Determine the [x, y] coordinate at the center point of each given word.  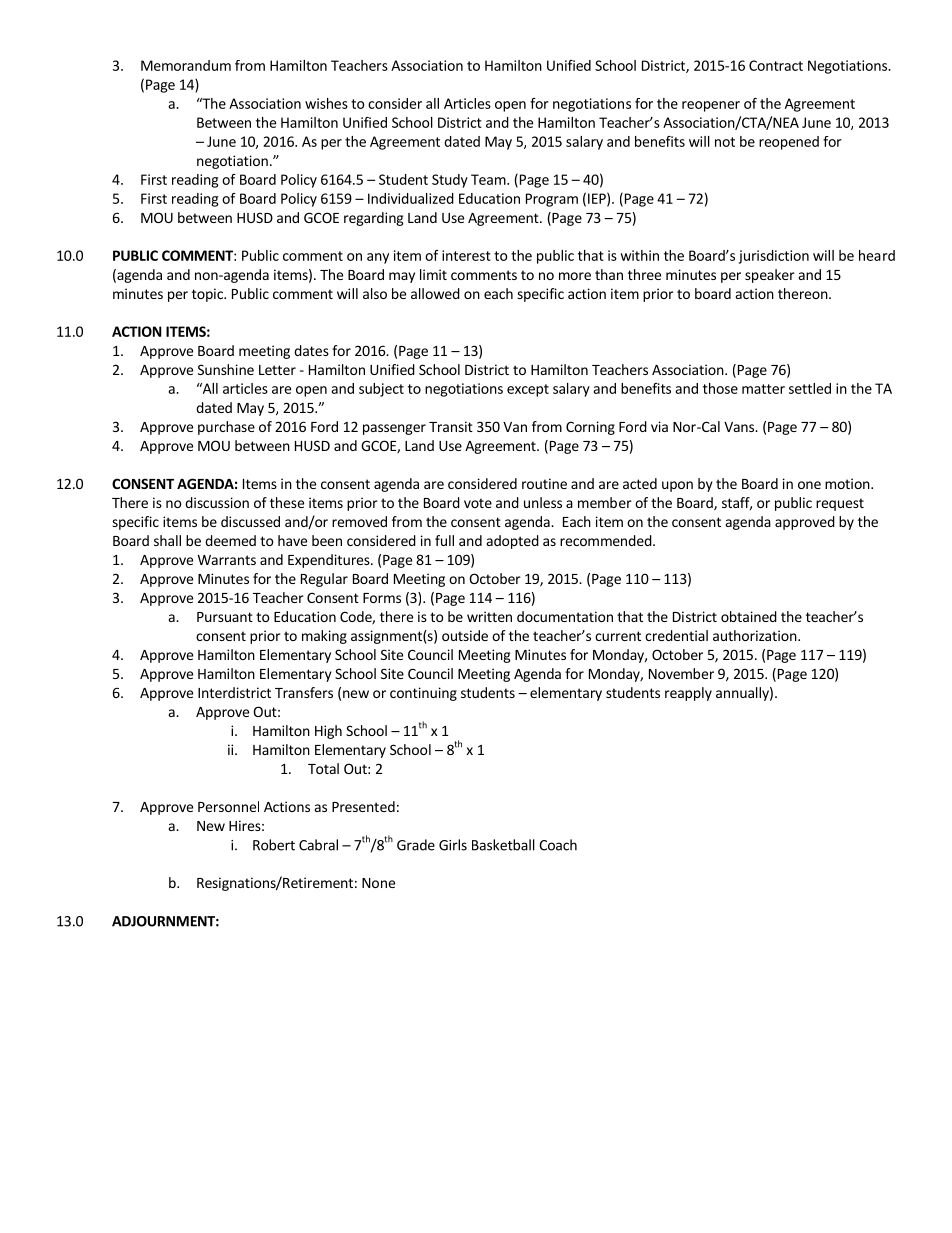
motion [848, 483]
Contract [776, 65]
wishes [326, 103]
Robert [274, 845]
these [287, 502]
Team [489, 179]
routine [544, 483]
